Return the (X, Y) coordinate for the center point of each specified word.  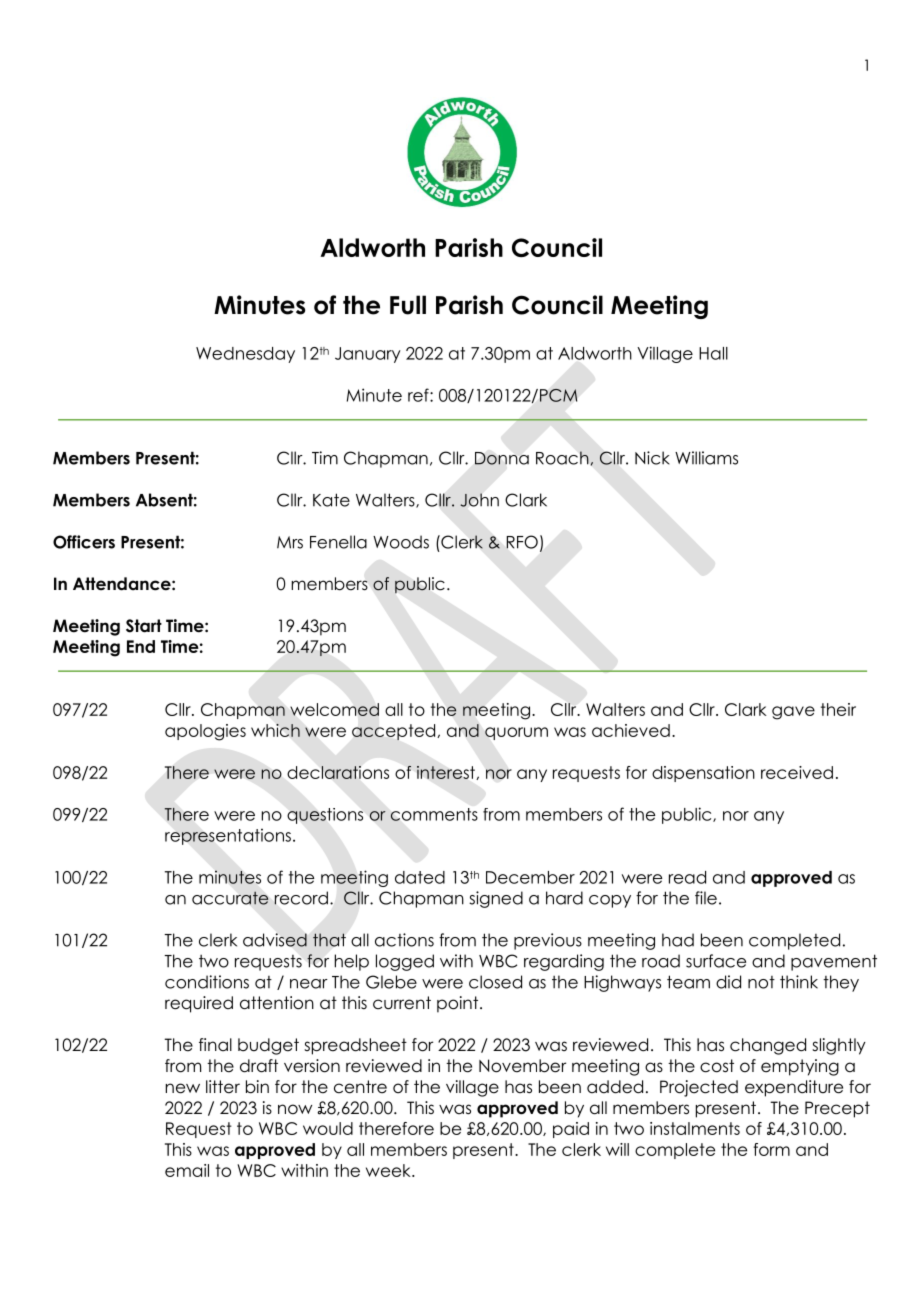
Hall (713, 353)
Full (408, 305)
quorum (516, 733)
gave (793, 713)
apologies (205, 732)
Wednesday (245, 355)
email (187, 1170)
